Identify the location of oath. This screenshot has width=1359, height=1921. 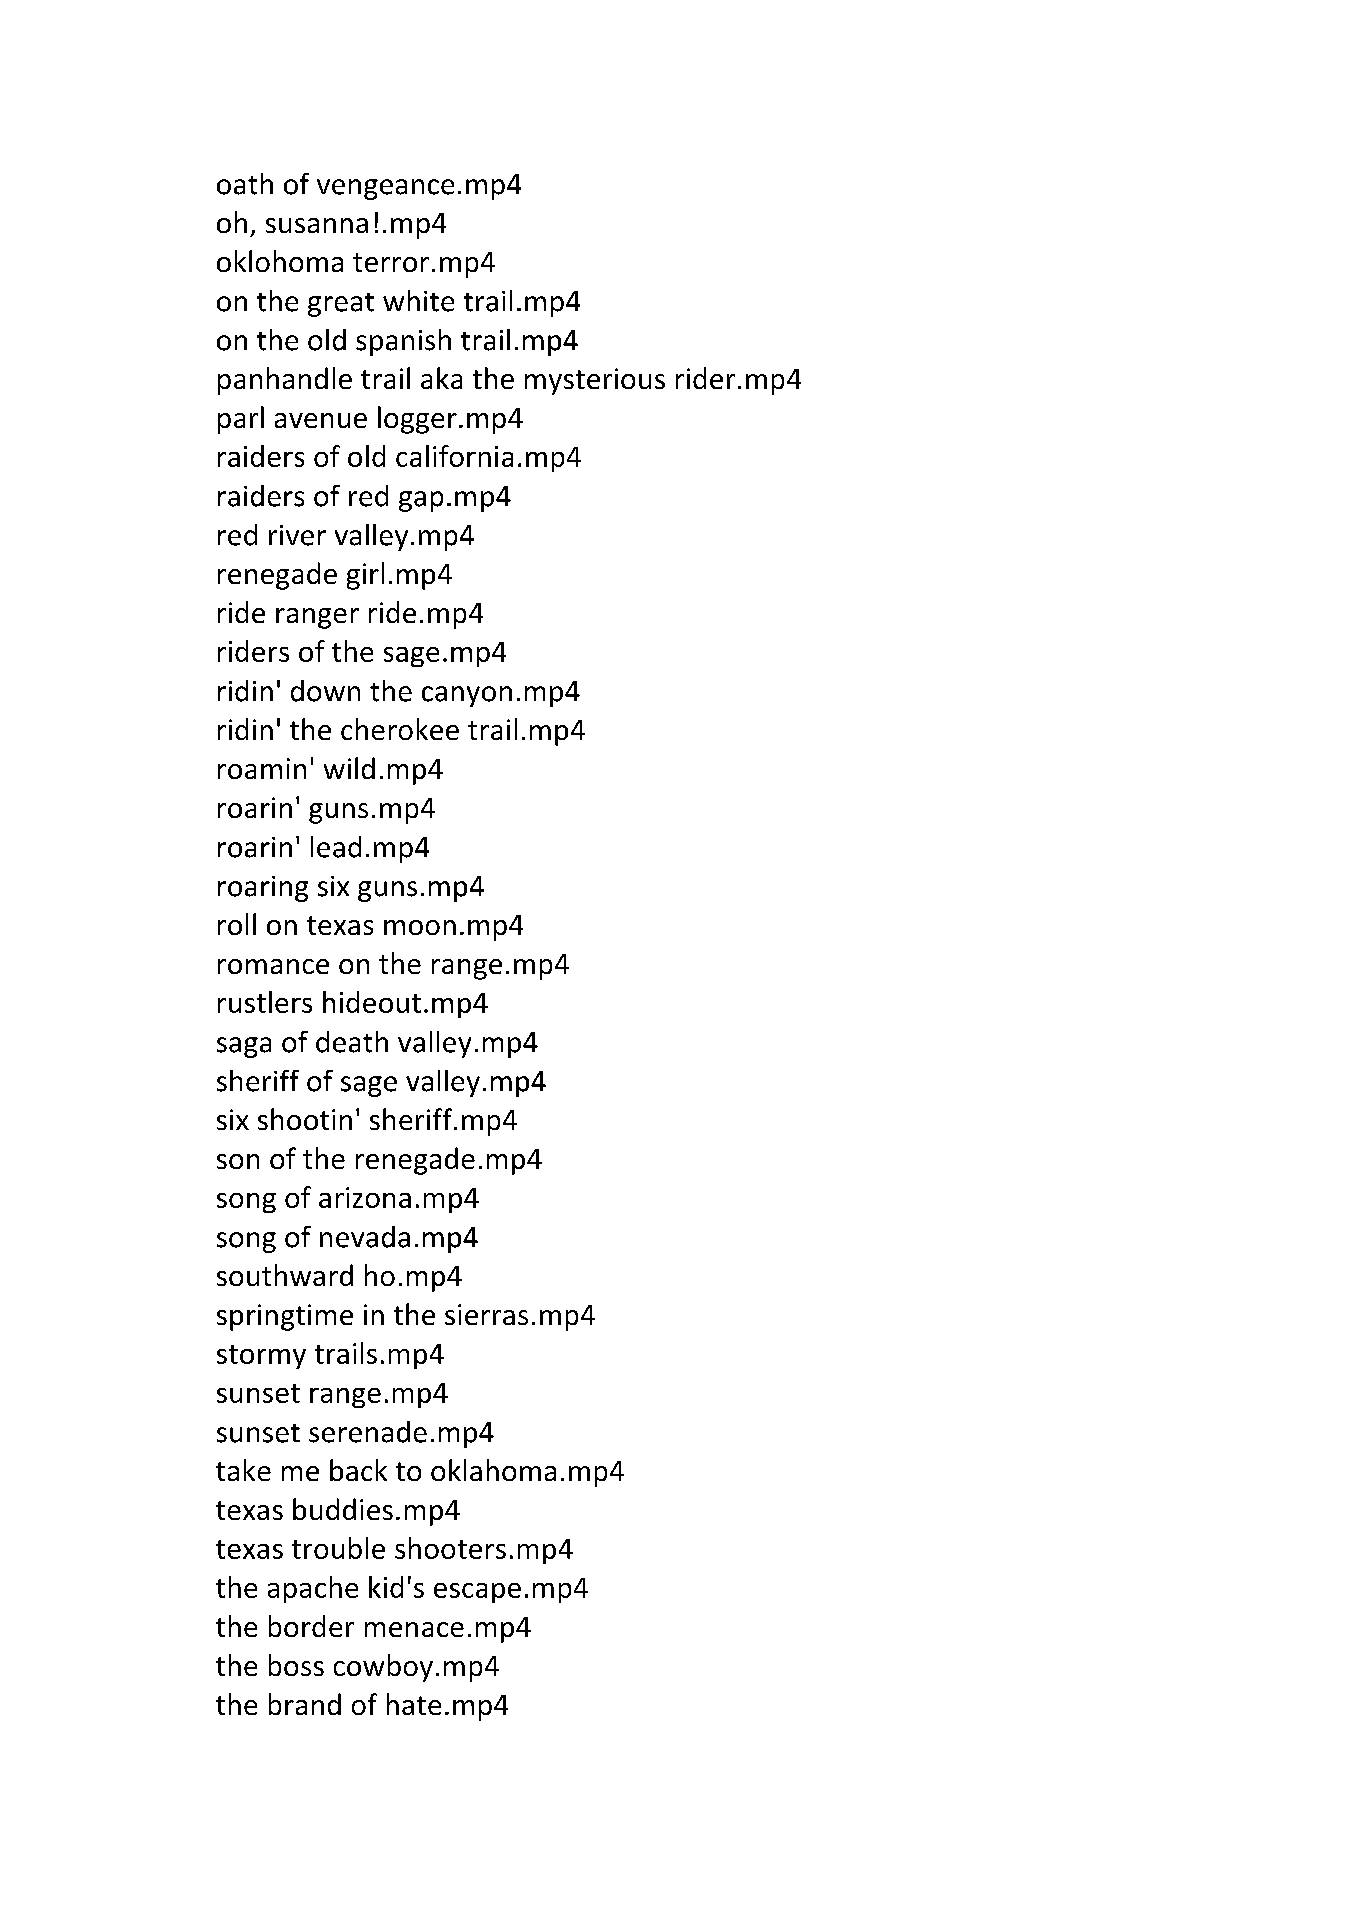
(245, 184).
